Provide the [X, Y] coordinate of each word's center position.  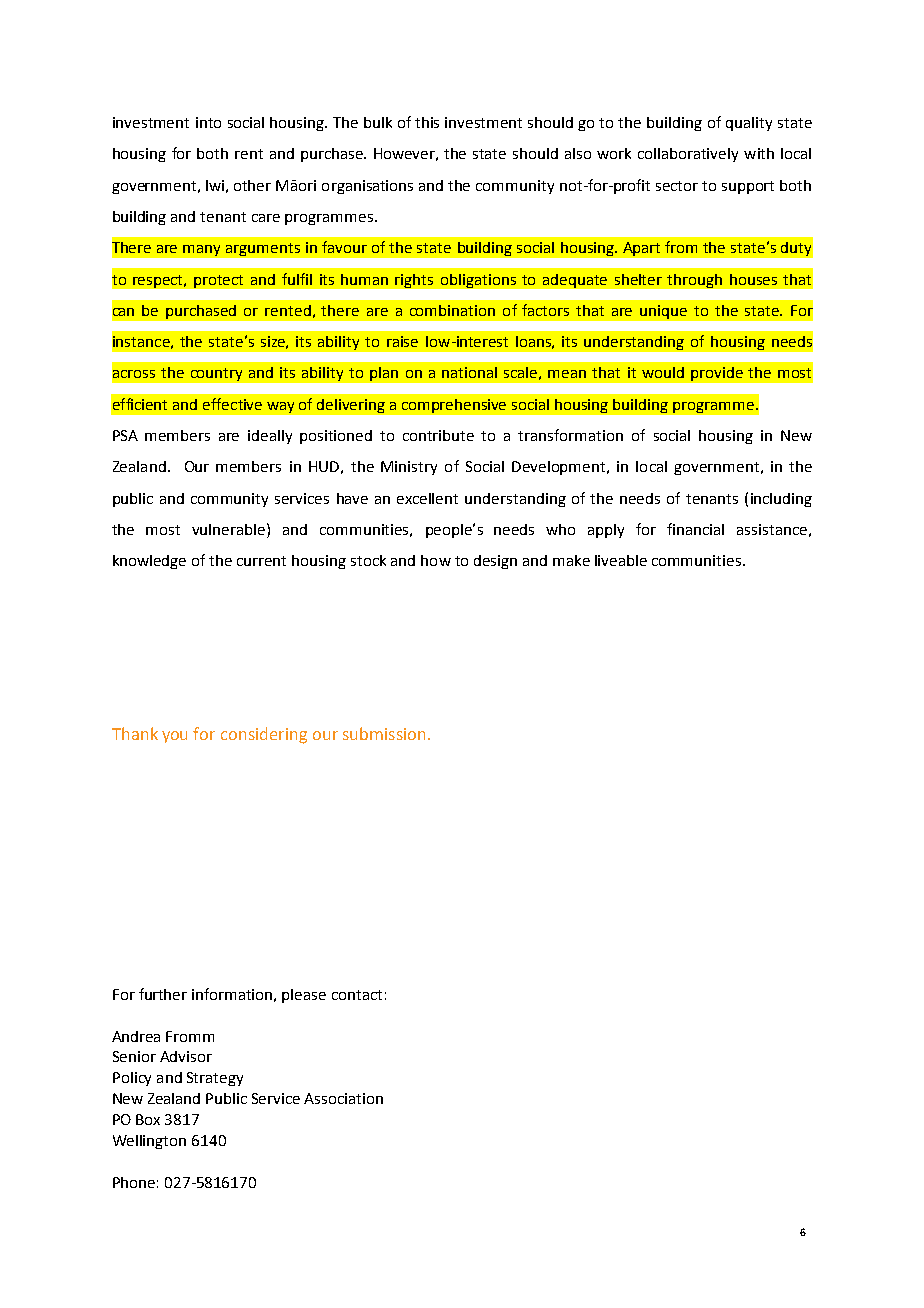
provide [717, 374]
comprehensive [454, 406]
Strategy [215, 1079]
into [208, 122]
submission [384, 733]
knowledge [149, 562]
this [427, 122]
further [163, 994]
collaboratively [688, 155]
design [495, 562]
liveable [621, 560]
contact [357, 995]
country [216, 374]
